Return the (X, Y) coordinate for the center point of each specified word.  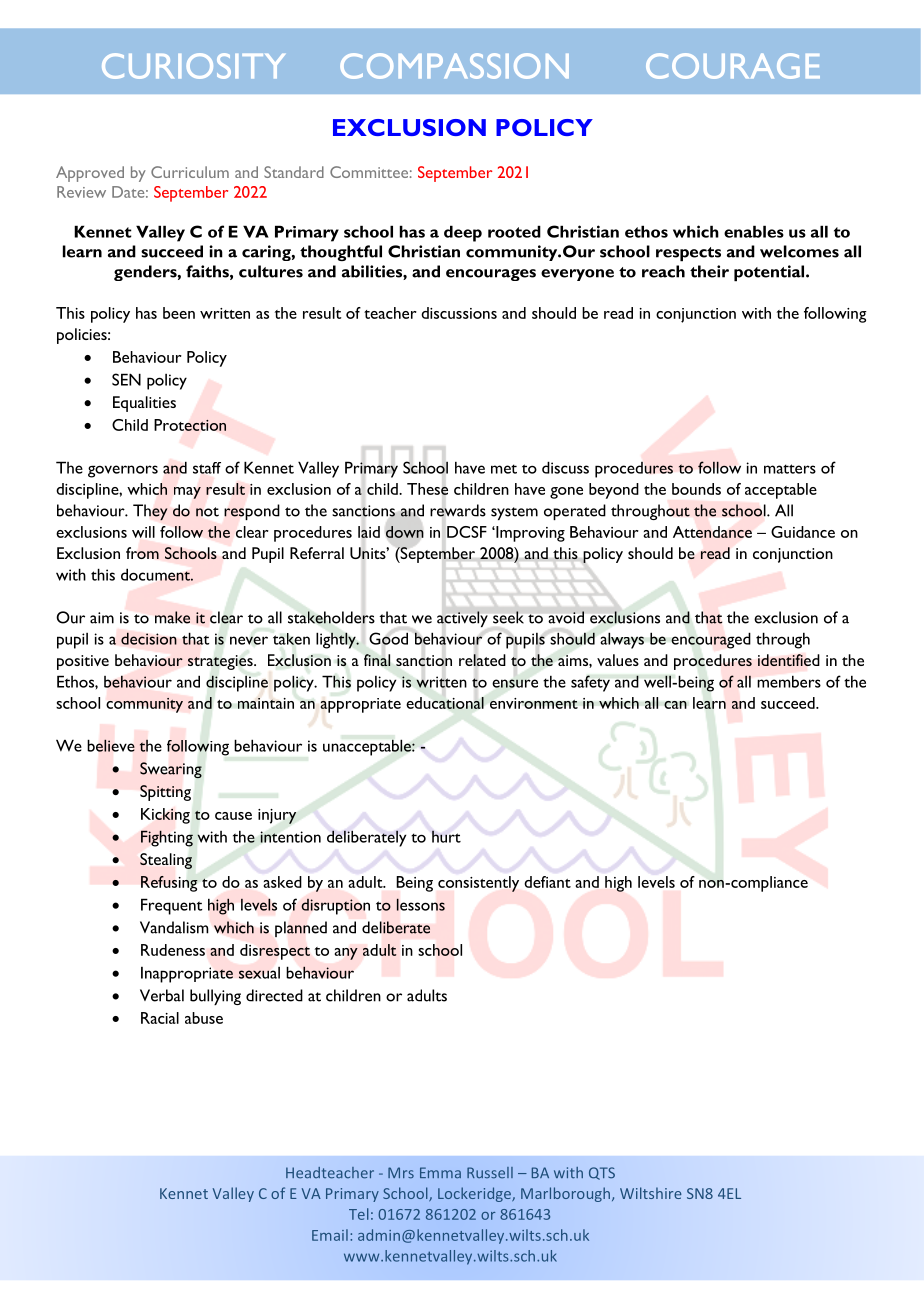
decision (149, 638)
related (482, 660)
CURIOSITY (193, 66)
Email (330, 1235)
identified (789, 660)
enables (754, 231)
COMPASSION (454, 66)
